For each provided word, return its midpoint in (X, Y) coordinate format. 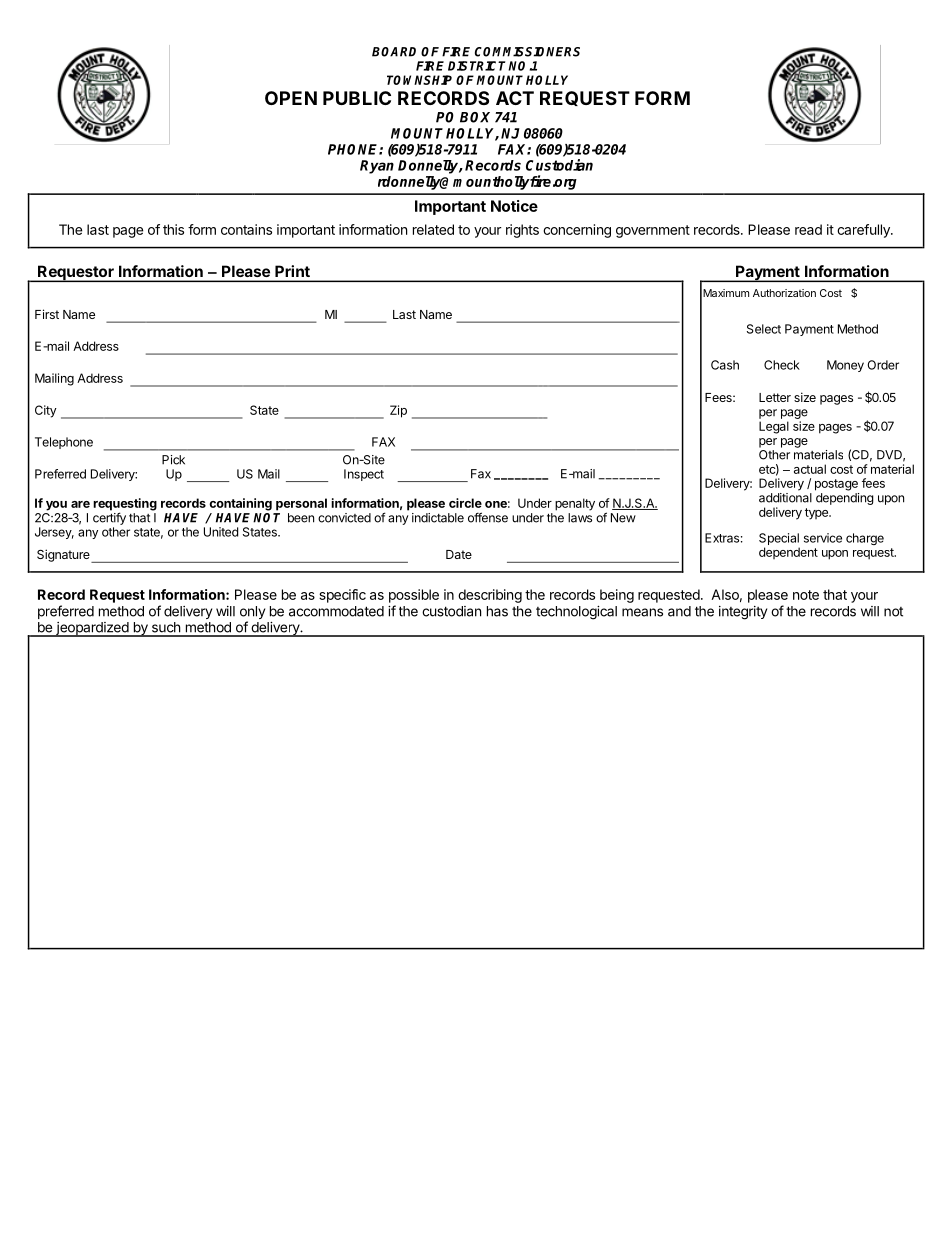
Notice (514, 206)
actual (810, 469)
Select (764, 329)
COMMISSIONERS (527, 52)
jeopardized (92, 629)
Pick (173, 460)
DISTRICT (478, 66)
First (47, 314)
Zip (398, 411)
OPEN (291, 98)
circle (465, 503)
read (808, 229)
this (173, 229)
